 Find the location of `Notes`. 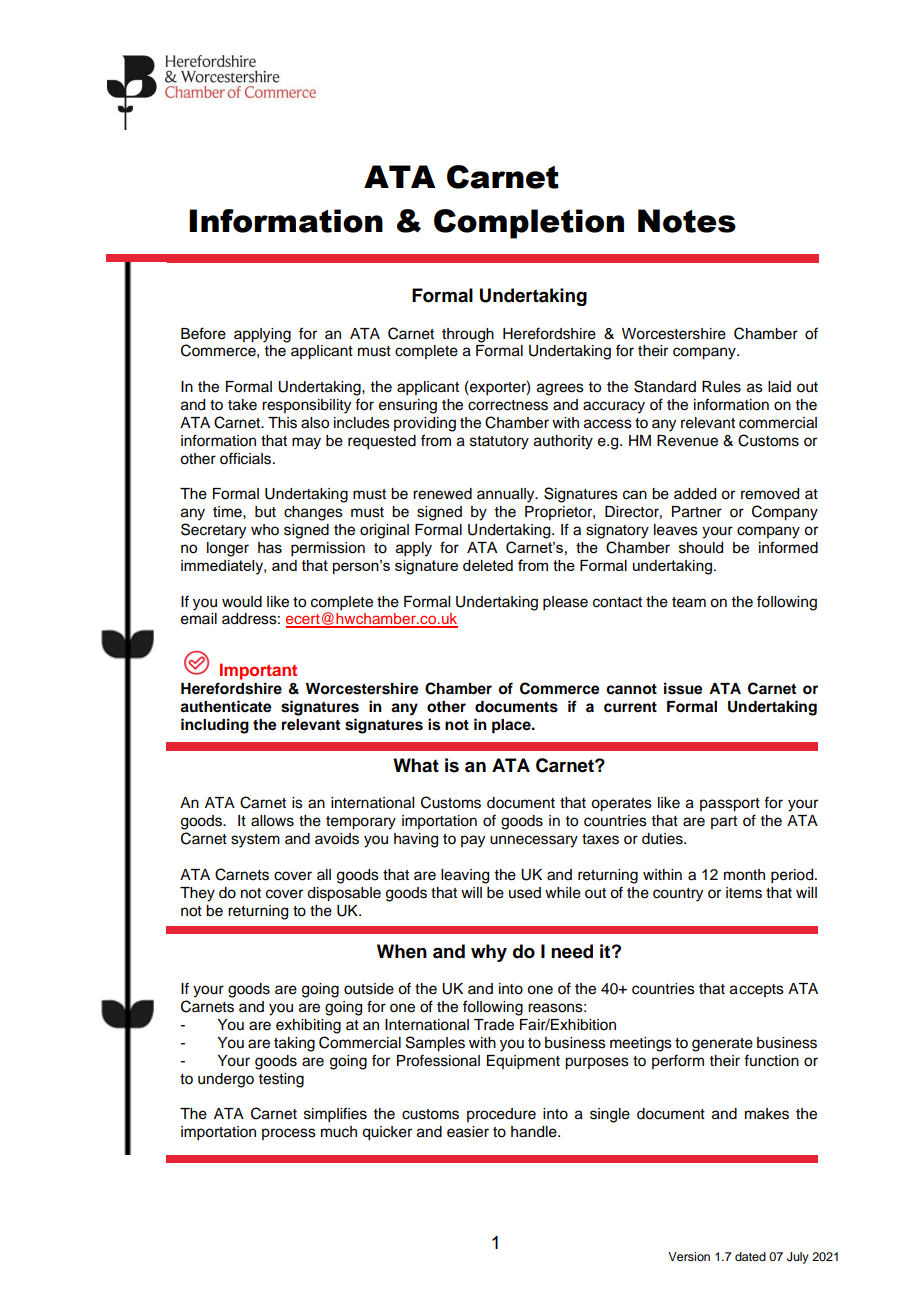

Notes is located at coordinates (687, 221).
